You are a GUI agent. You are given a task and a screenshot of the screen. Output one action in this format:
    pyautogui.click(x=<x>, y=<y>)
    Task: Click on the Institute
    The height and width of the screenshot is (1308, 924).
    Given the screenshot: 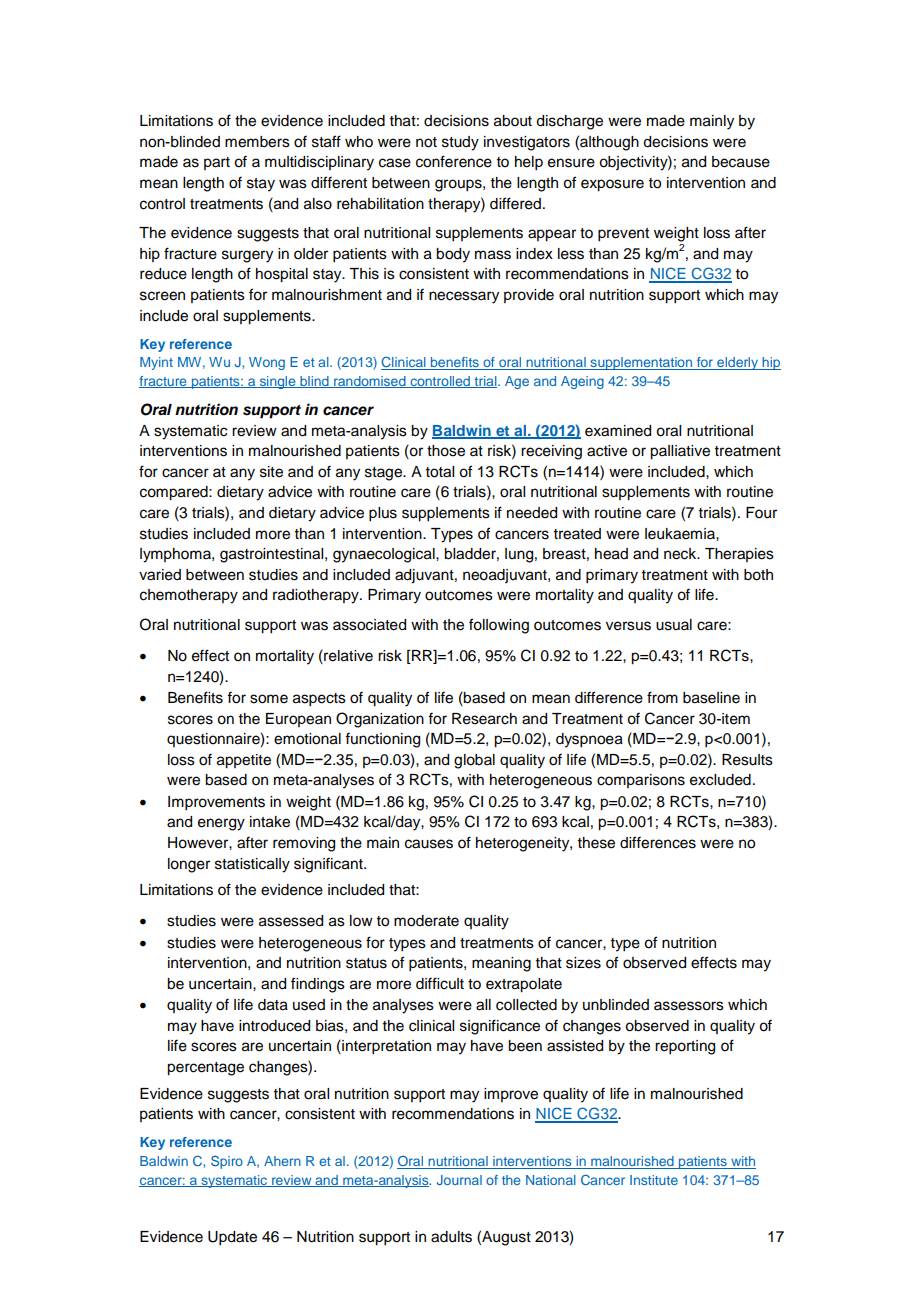 What is the action you would take?
    pyautogui.click(x=654, y=1180)
